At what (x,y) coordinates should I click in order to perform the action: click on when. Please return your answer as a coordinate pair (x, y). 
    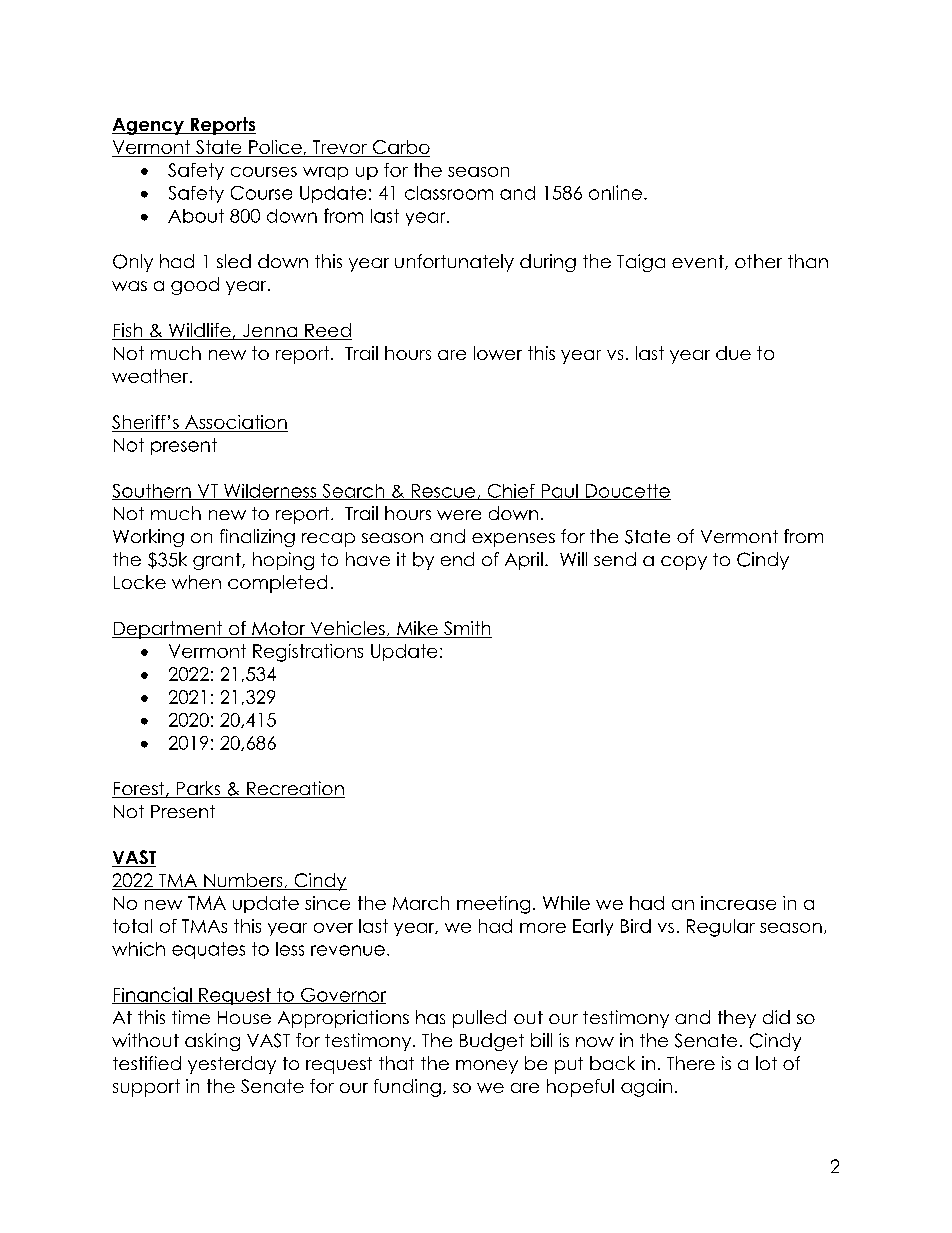
    Looking at the image, I should click on (196, 582).
